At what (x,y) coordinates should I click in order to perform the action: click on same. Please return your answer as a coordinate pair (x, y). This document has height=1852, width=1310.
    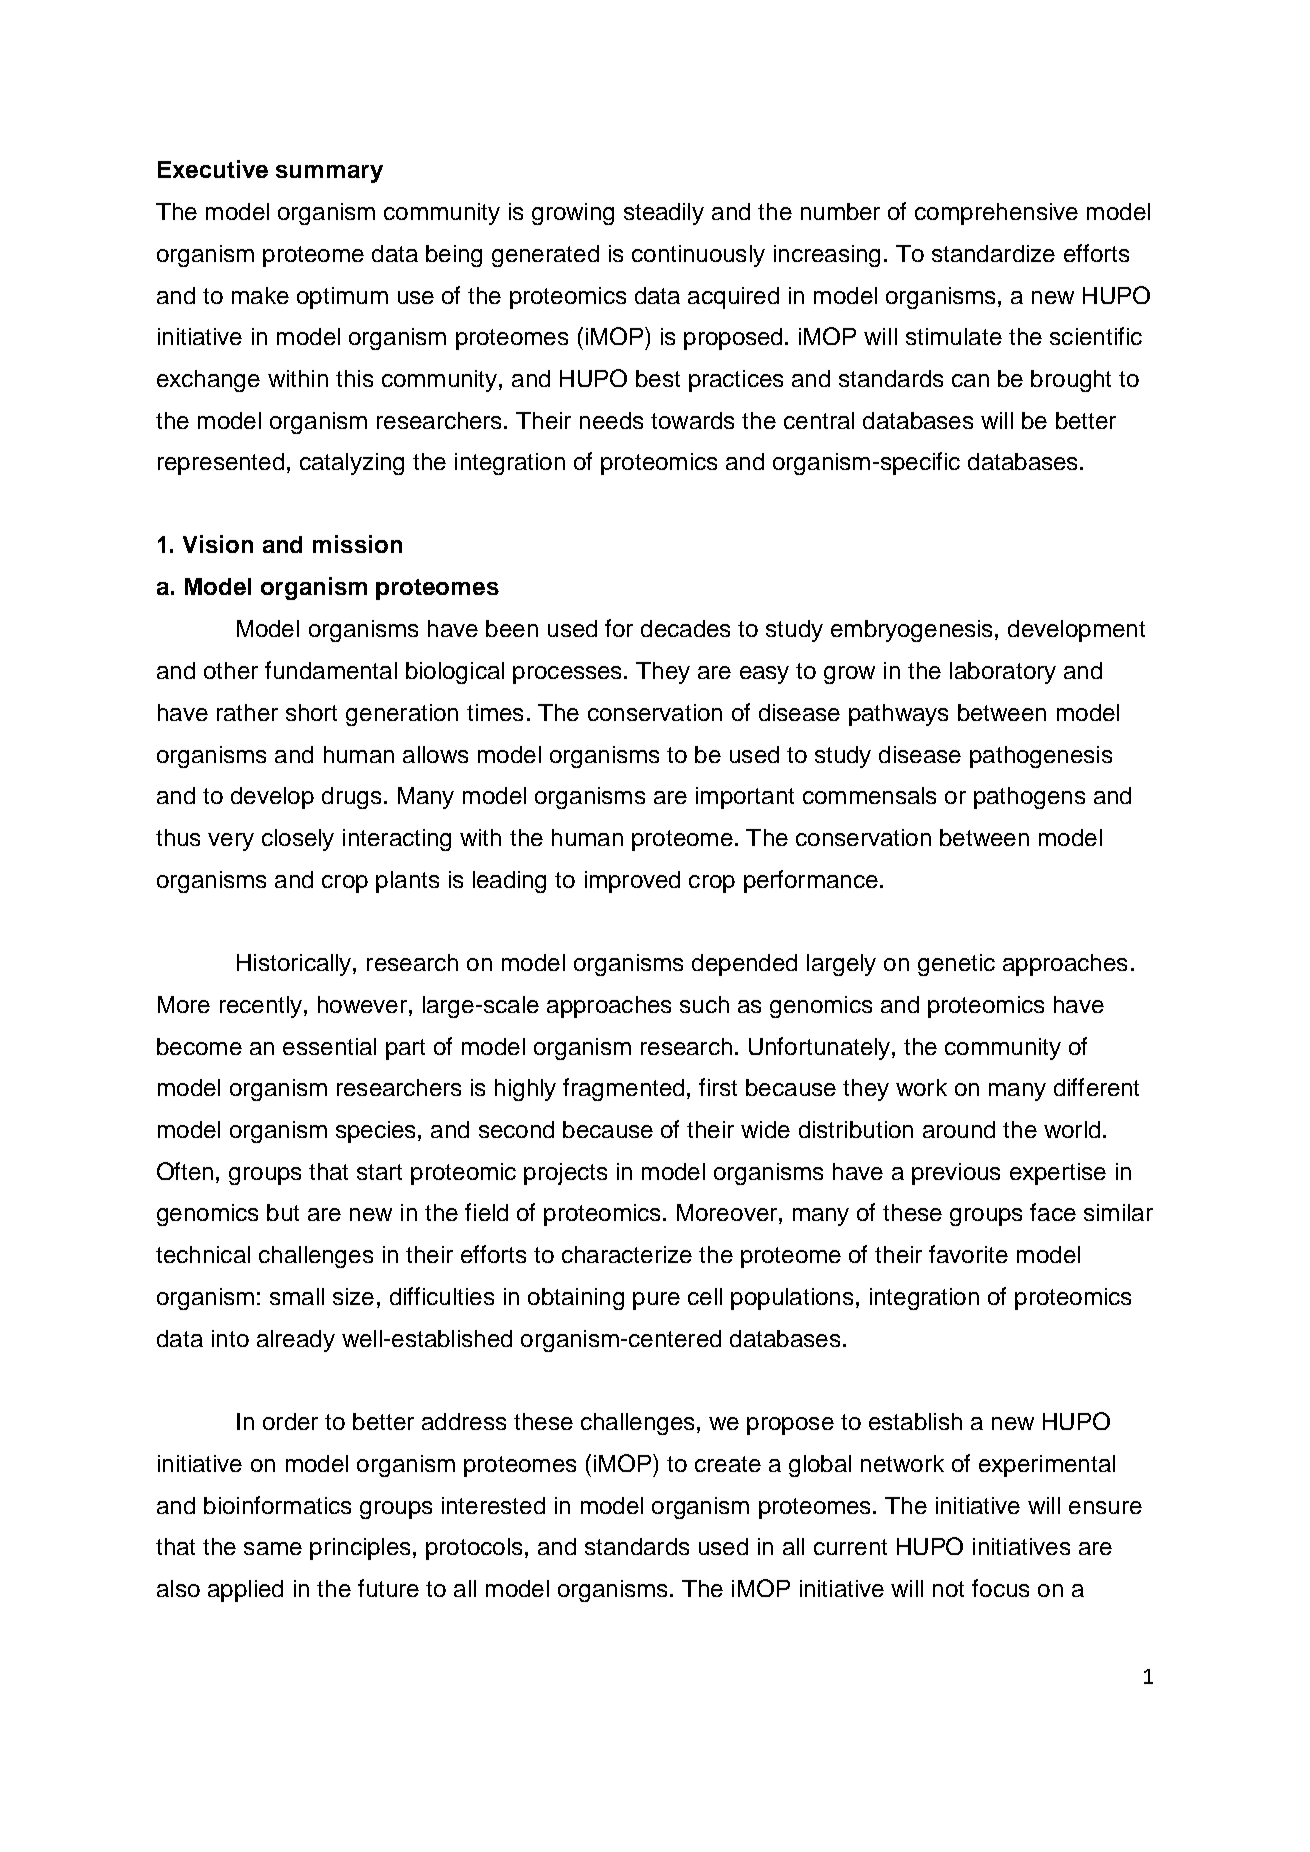
    Looking at the image, I should click on (273, 1548).
